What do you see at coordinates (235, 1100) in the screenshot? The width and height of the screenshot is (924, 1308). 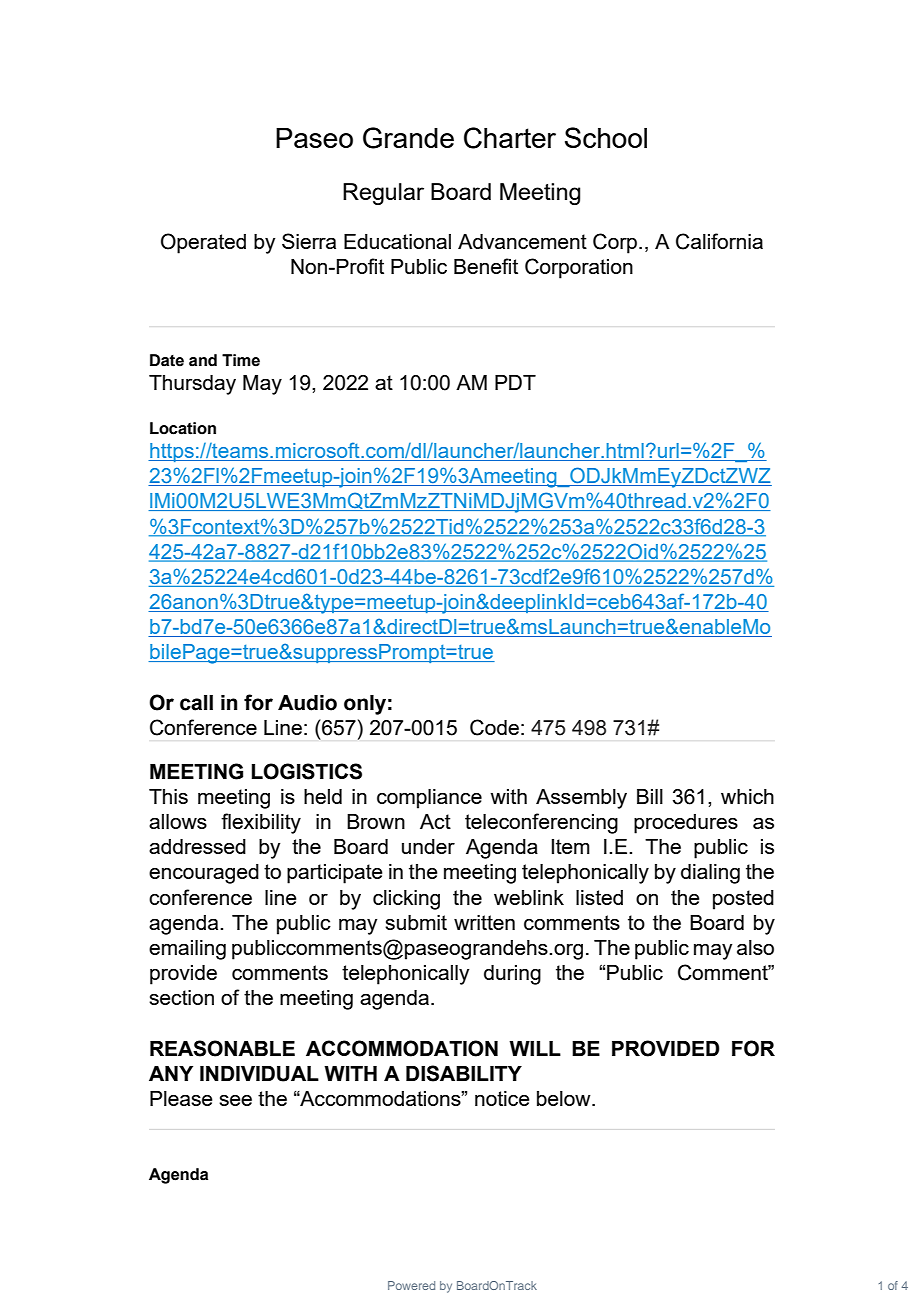 I see `see` at bounding box center [235, 1100].
